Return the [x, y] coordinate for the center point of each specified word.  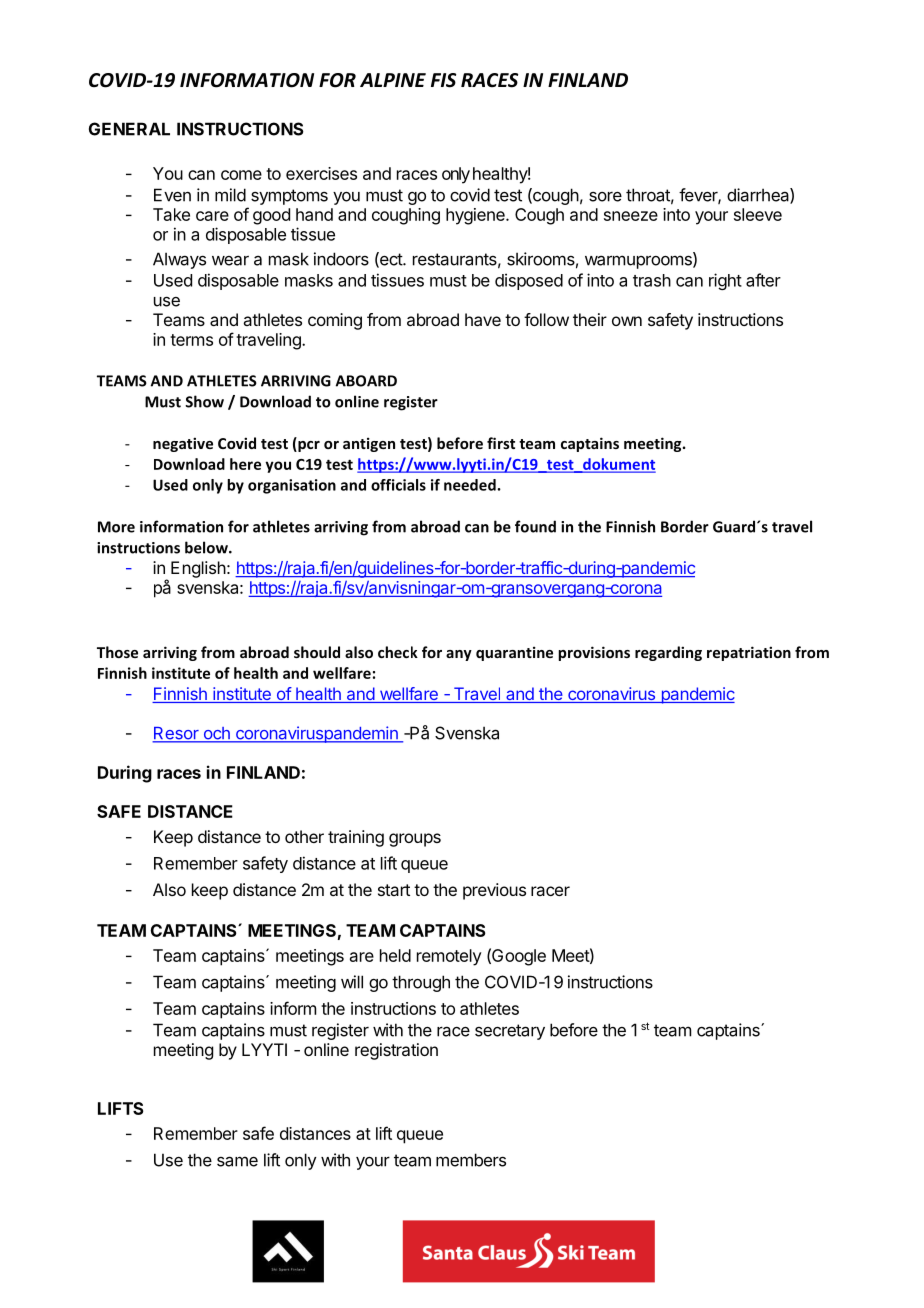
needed [470, 485]
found [535, 526]
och [216, 734]
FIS [443, 80]
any [459, 655]
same [237, 1161]
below [207, 547]
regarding [668, 653]
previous [494, 891]
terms [191, 340]
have [483, 319]
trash [652, 280]
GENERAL [129, 129]
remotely [449, 957]
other [304, 836]
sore [605, 197]
